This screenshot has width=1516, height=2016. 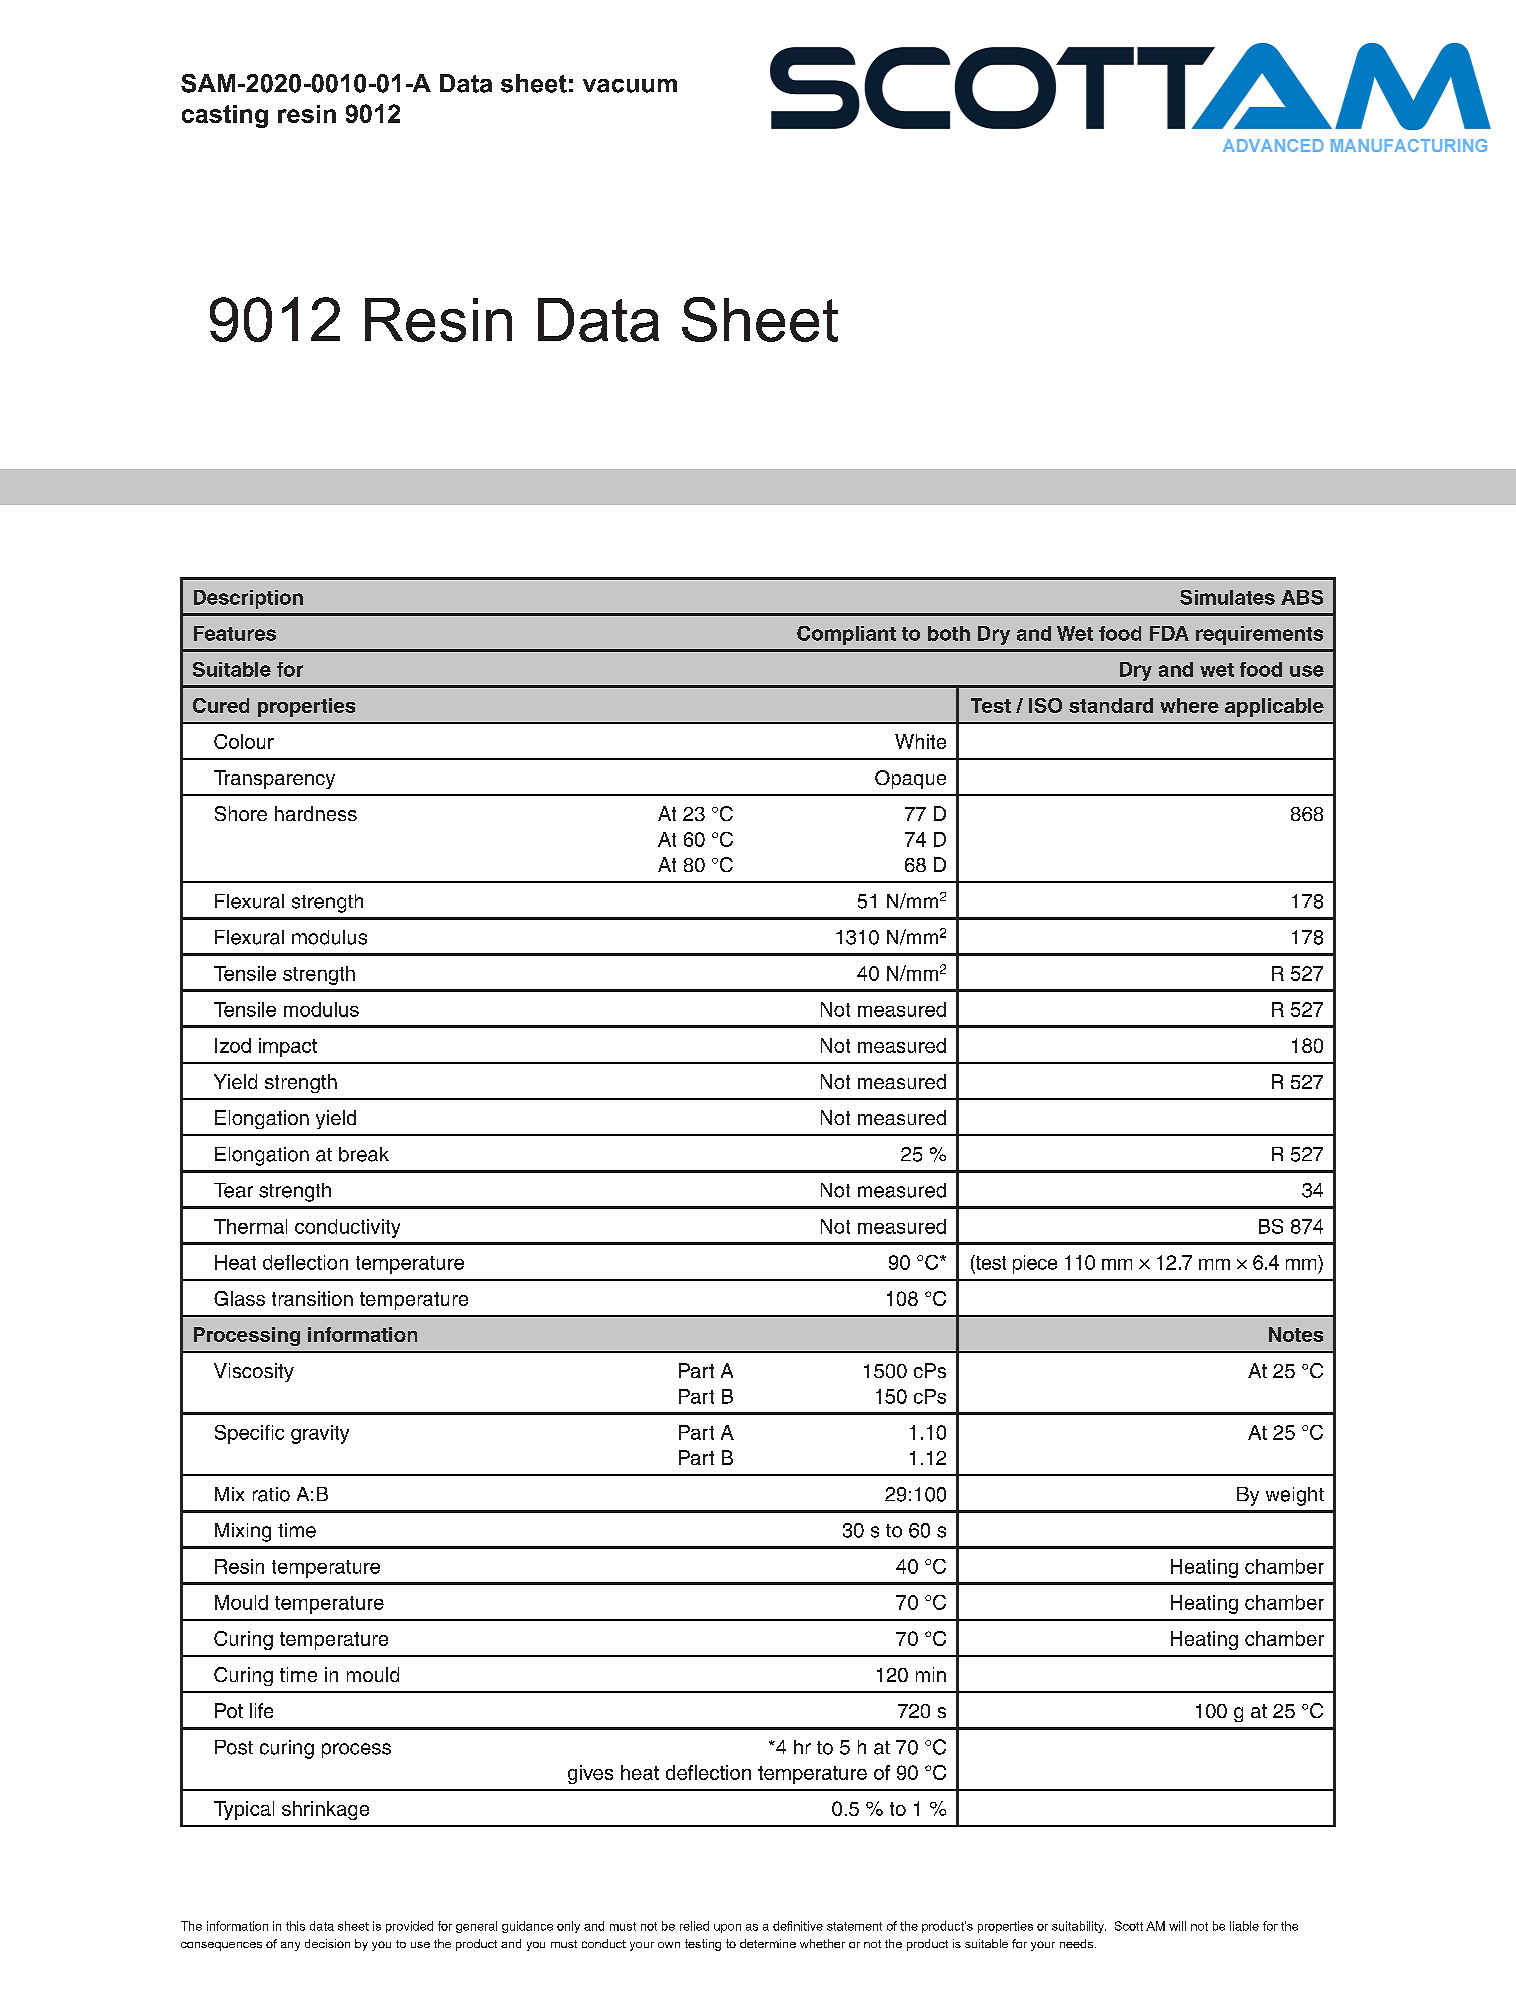 What do you see at coordinates (1035, 1264) in the screenshot?
I see `piece` at bounding box center [1035, 1264].
